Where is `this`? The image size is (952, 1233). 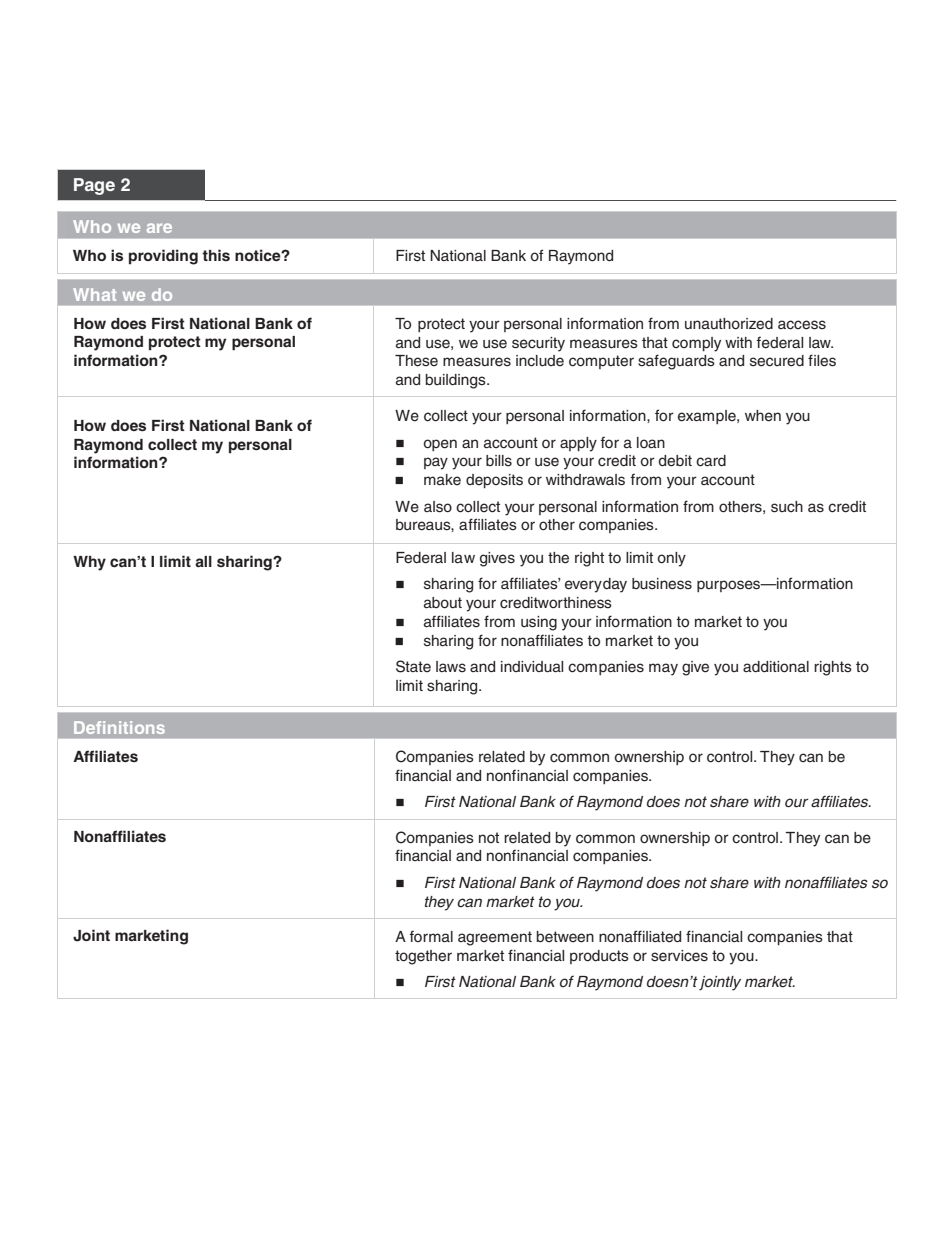
this is located at coordinates (216, 255).
